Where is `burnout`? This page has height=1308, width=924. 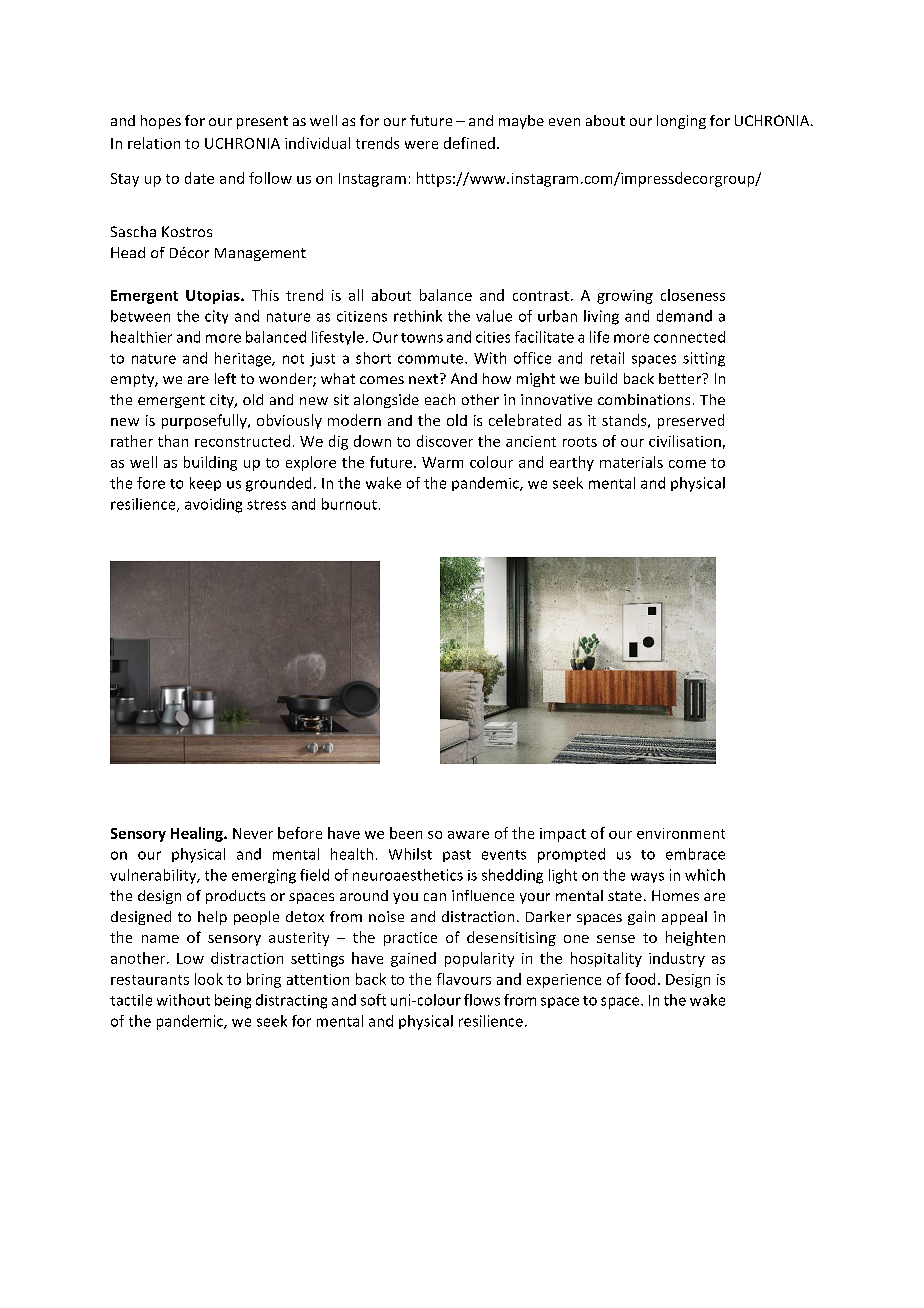
burnout is located at coordinates (349, 504).
